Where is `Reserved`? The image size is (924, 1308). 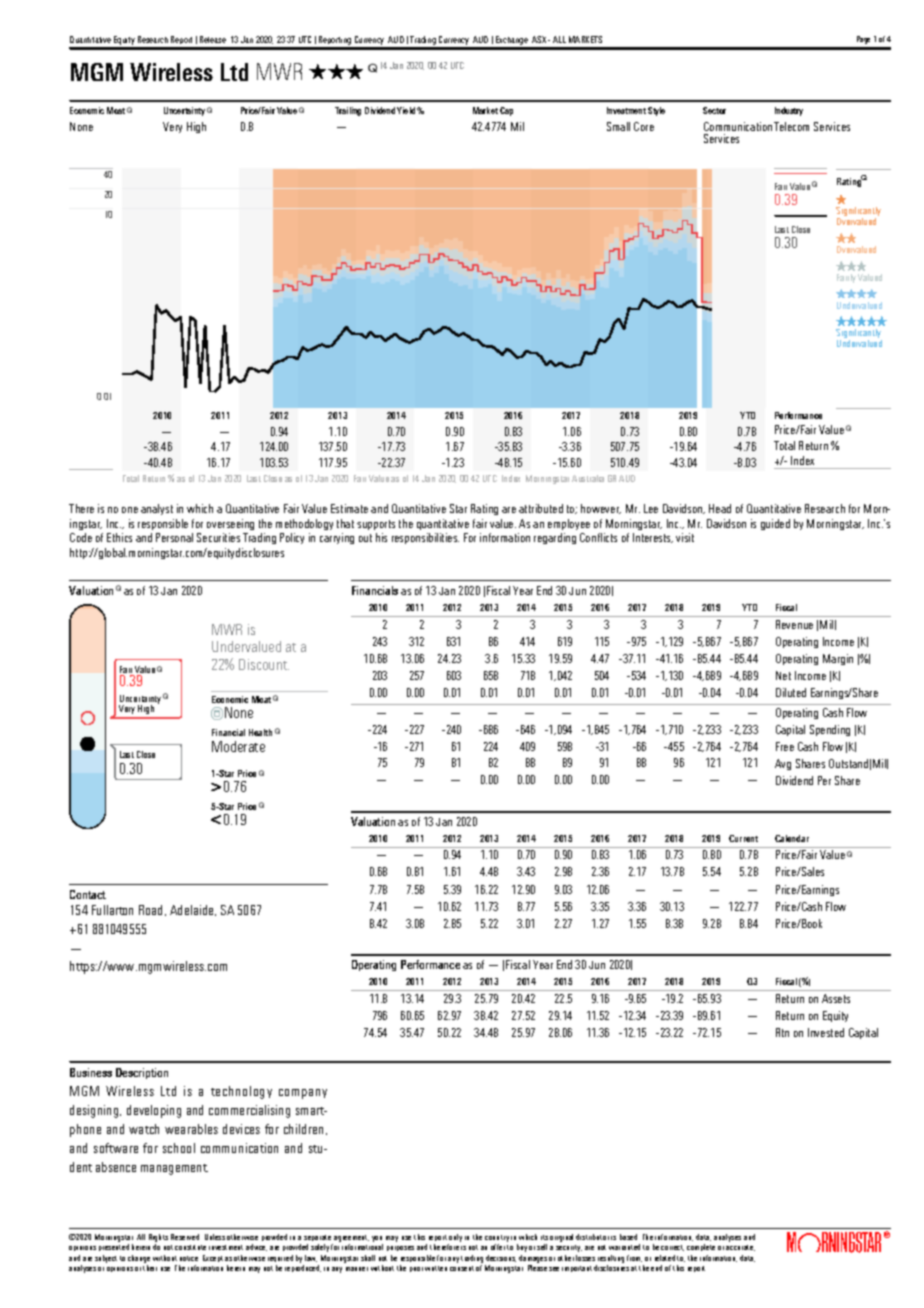 Reserved is located at coordinates (185, 1237).
